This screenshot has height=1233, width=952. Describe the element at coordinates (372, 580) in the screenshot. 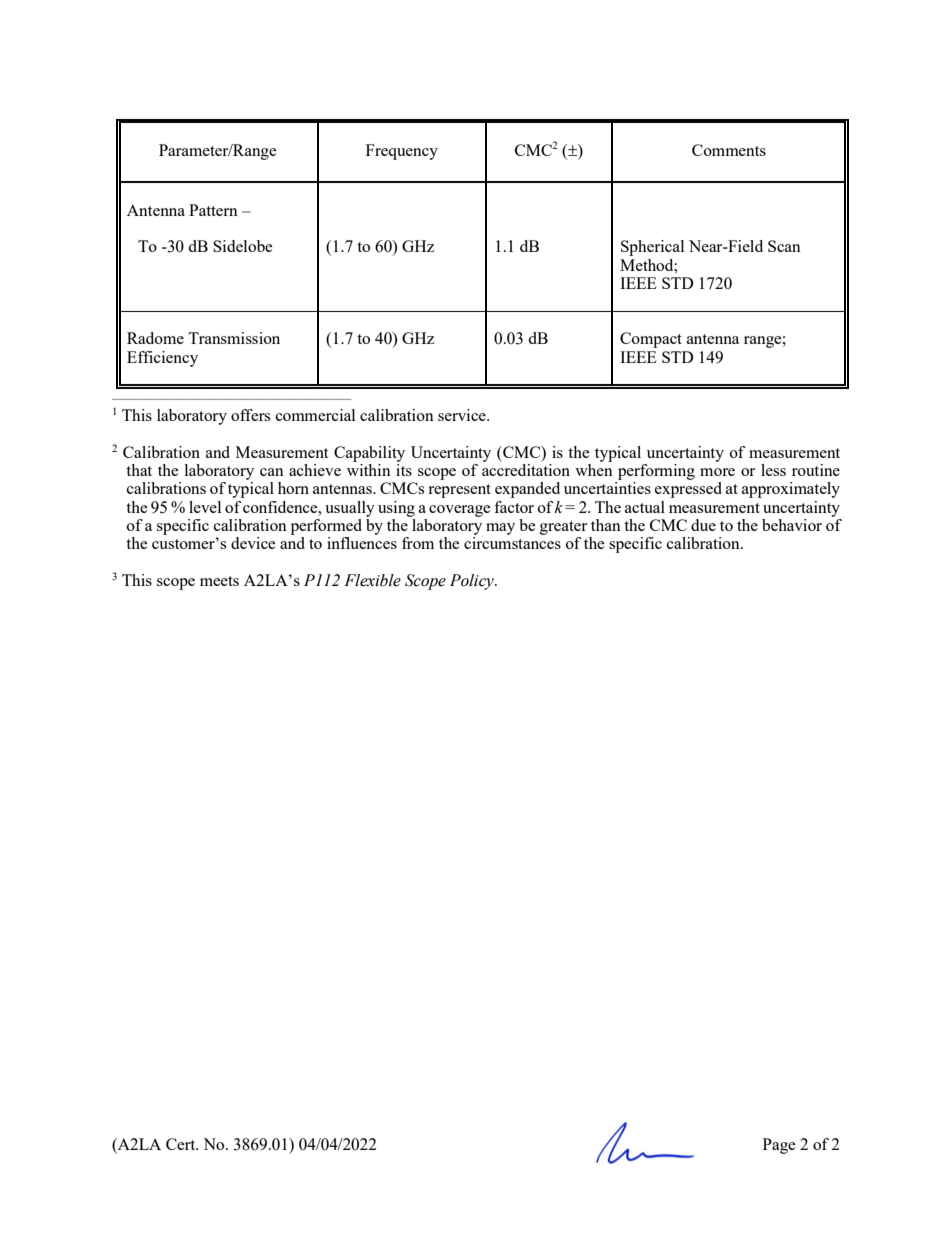

I see `Flexible` at that location.
